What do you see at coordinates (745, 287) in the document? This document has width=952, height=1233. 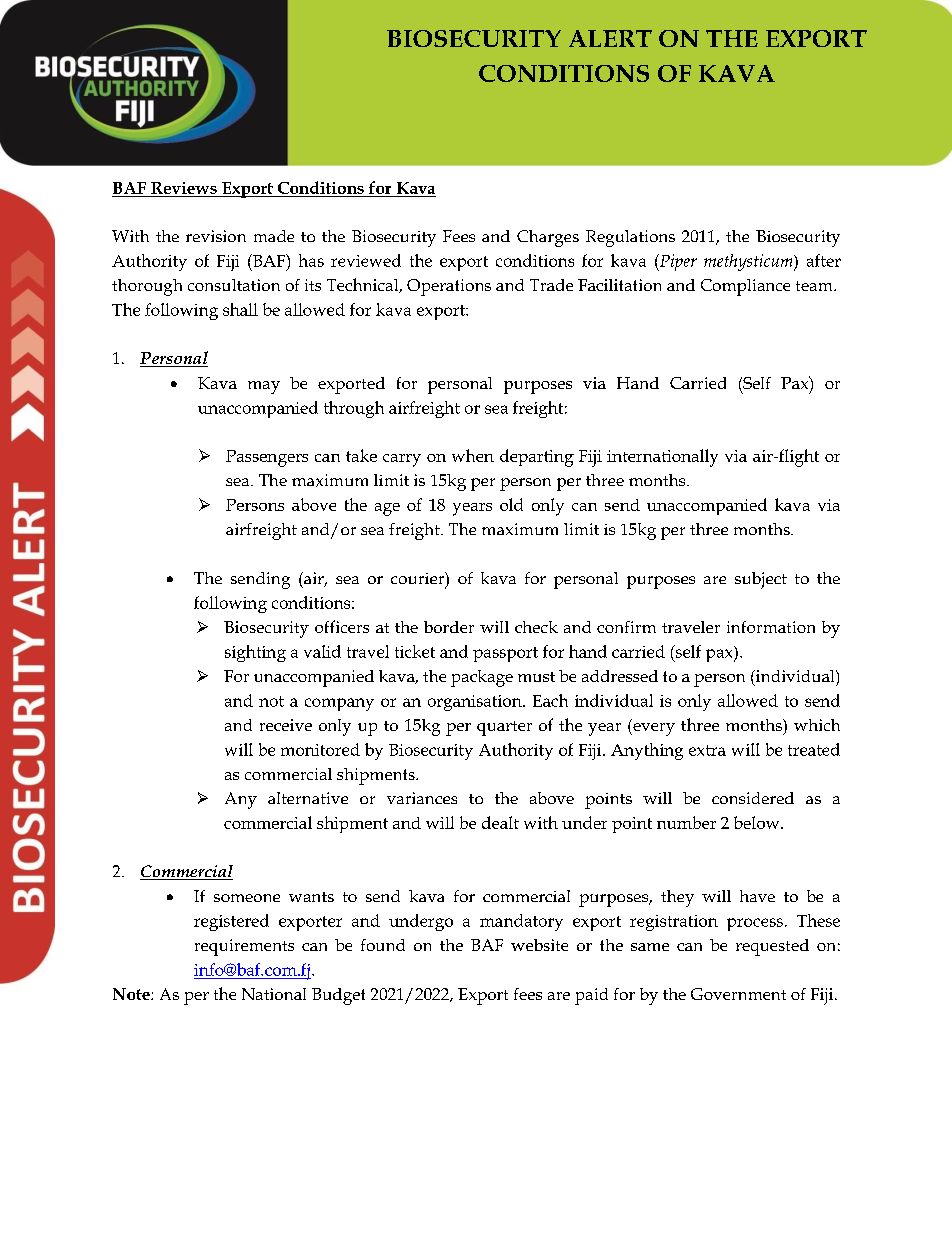 I see `Compliance` at bounding box center [745, 287].
